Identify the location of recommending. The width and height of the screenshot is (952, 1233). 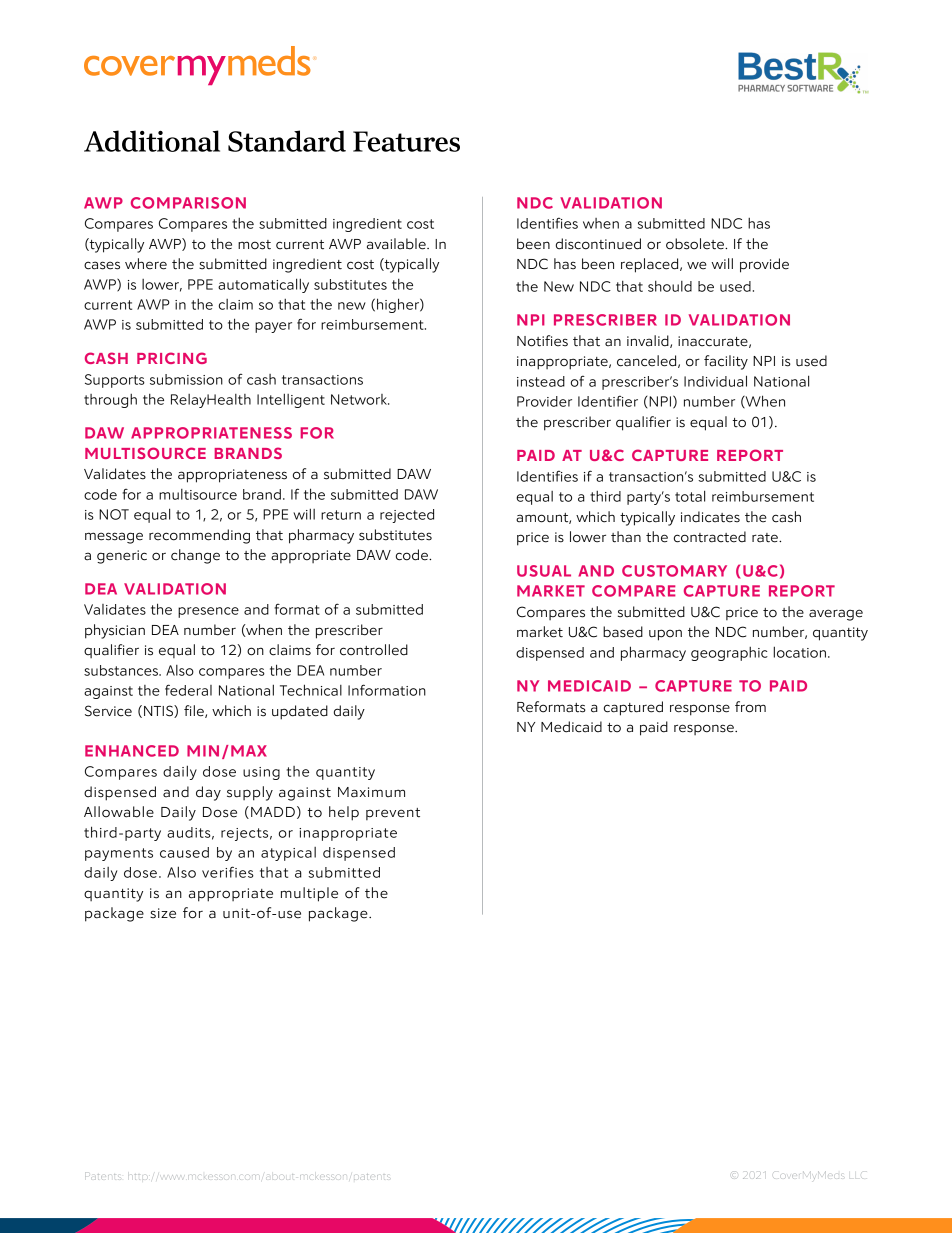
(199, 536).
